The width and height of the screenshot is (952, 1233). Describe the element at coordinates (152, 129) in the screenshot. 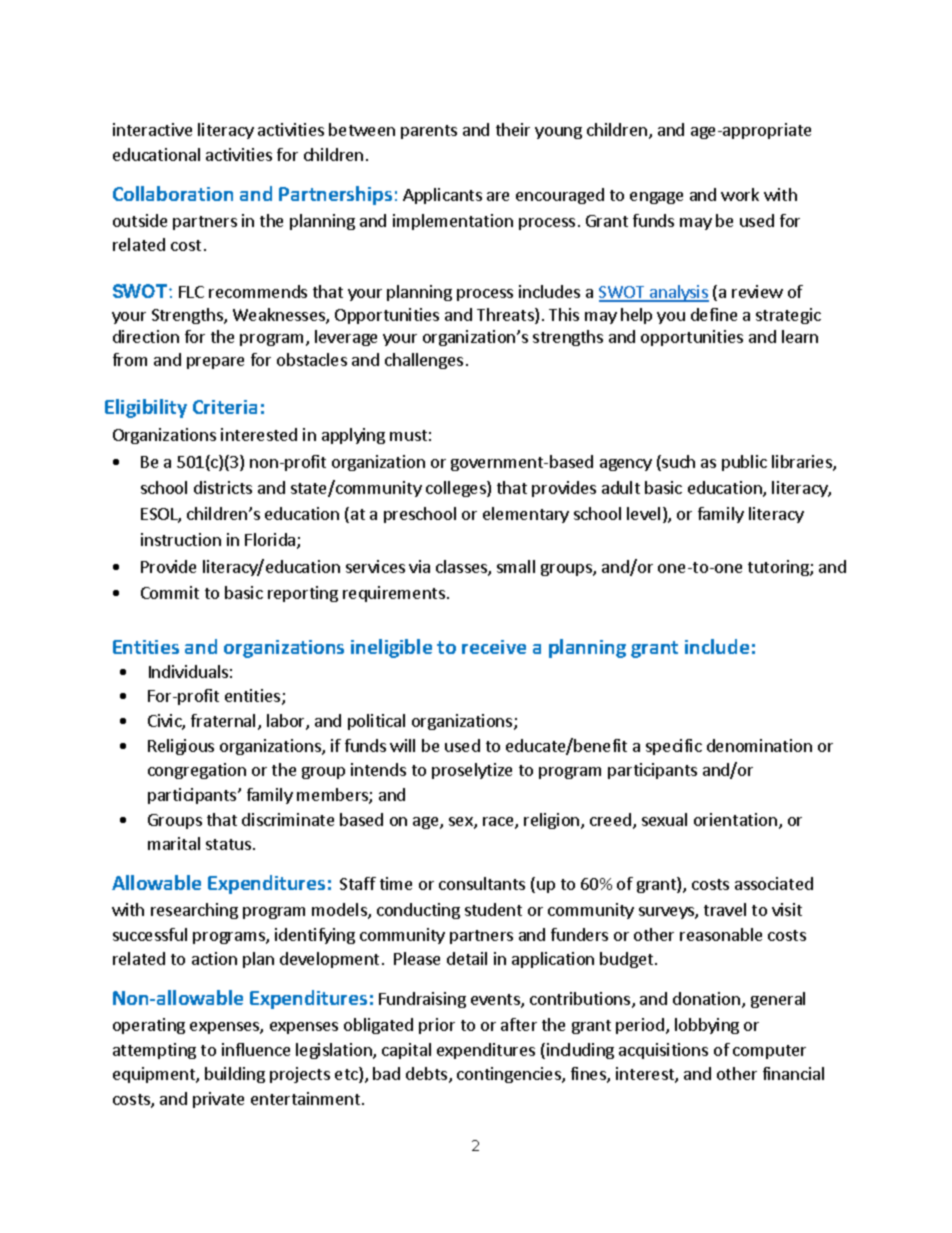

I see `interactive` at that location.
